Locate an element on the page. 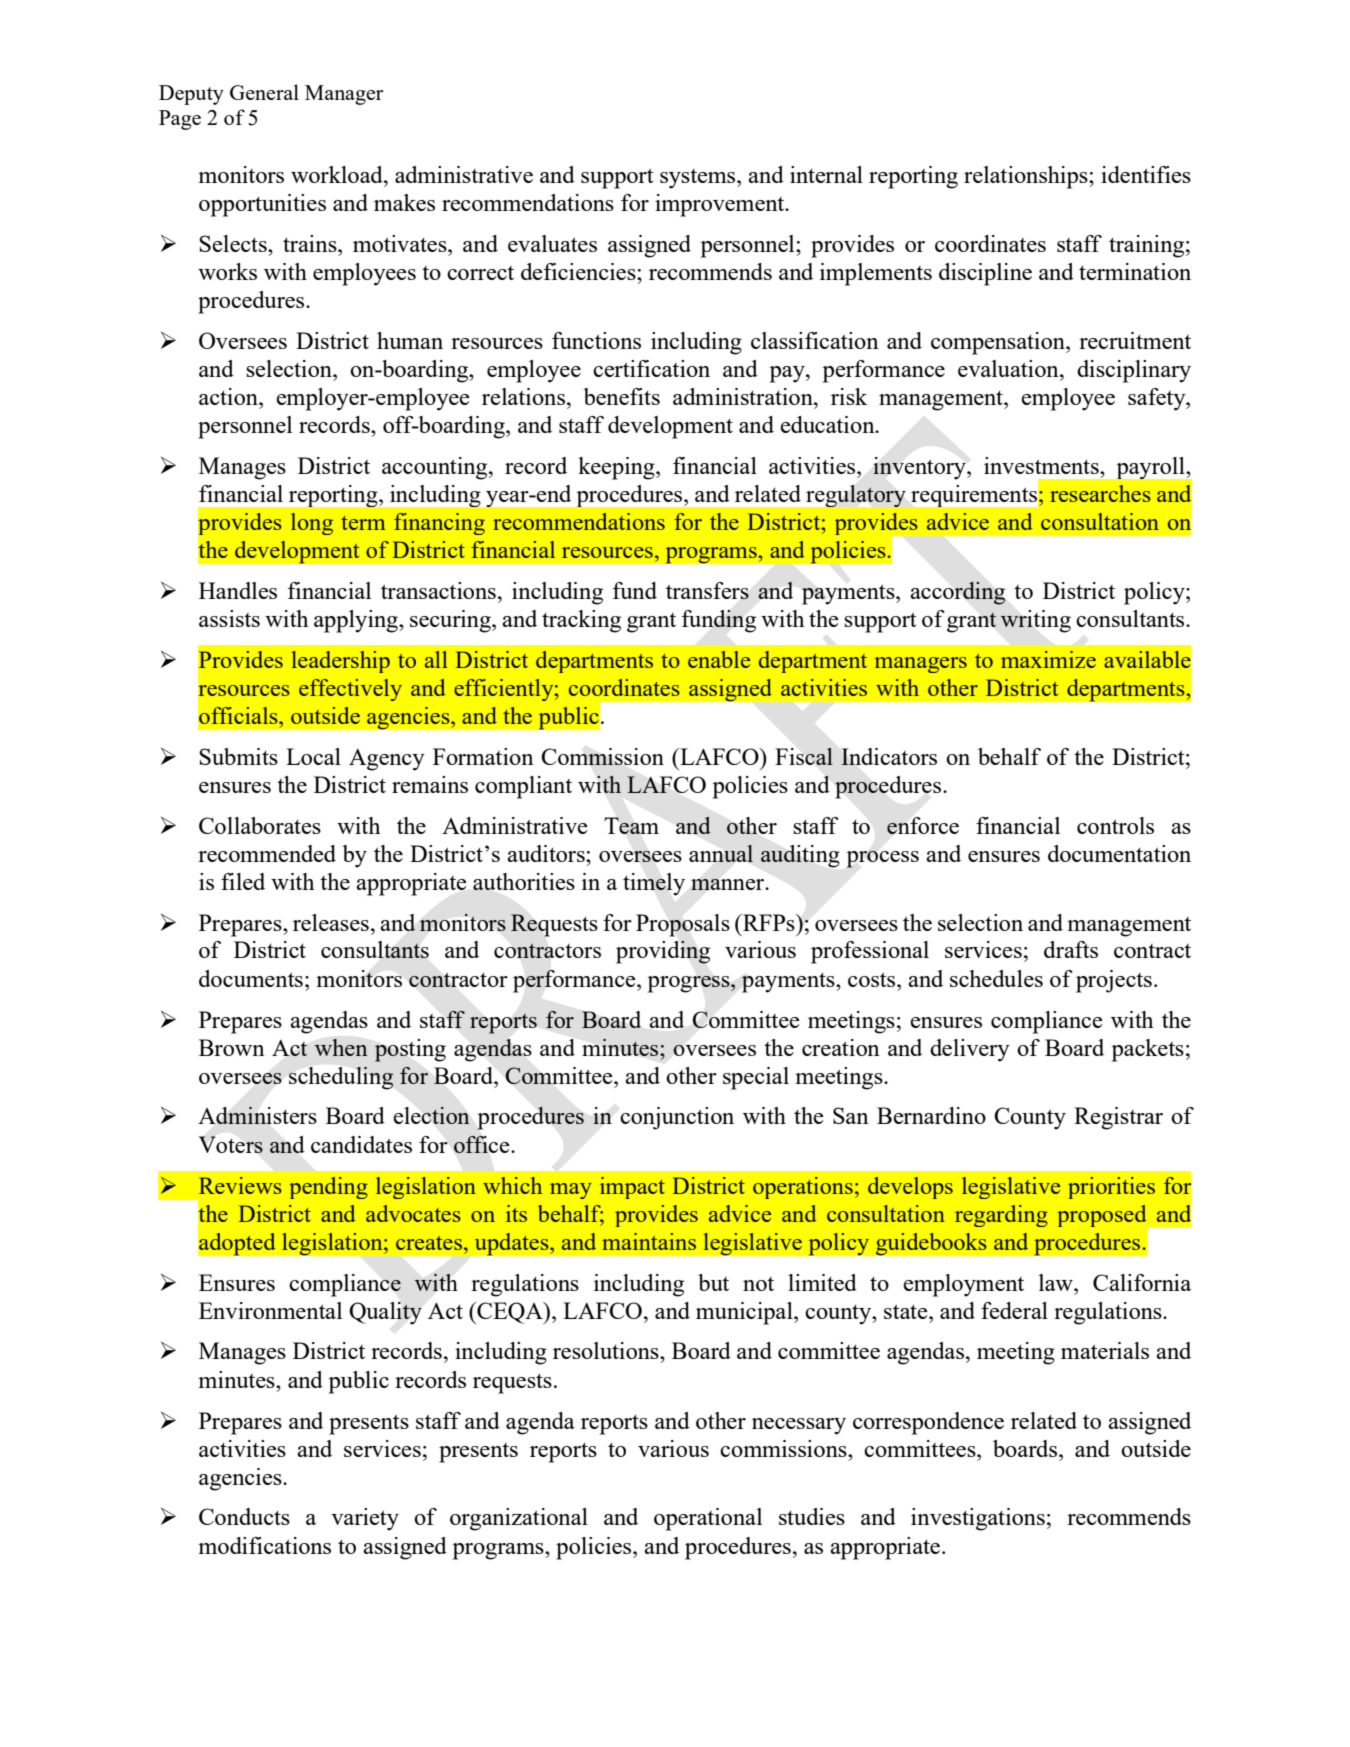  identifies is located at coordinates (1146, 174).
